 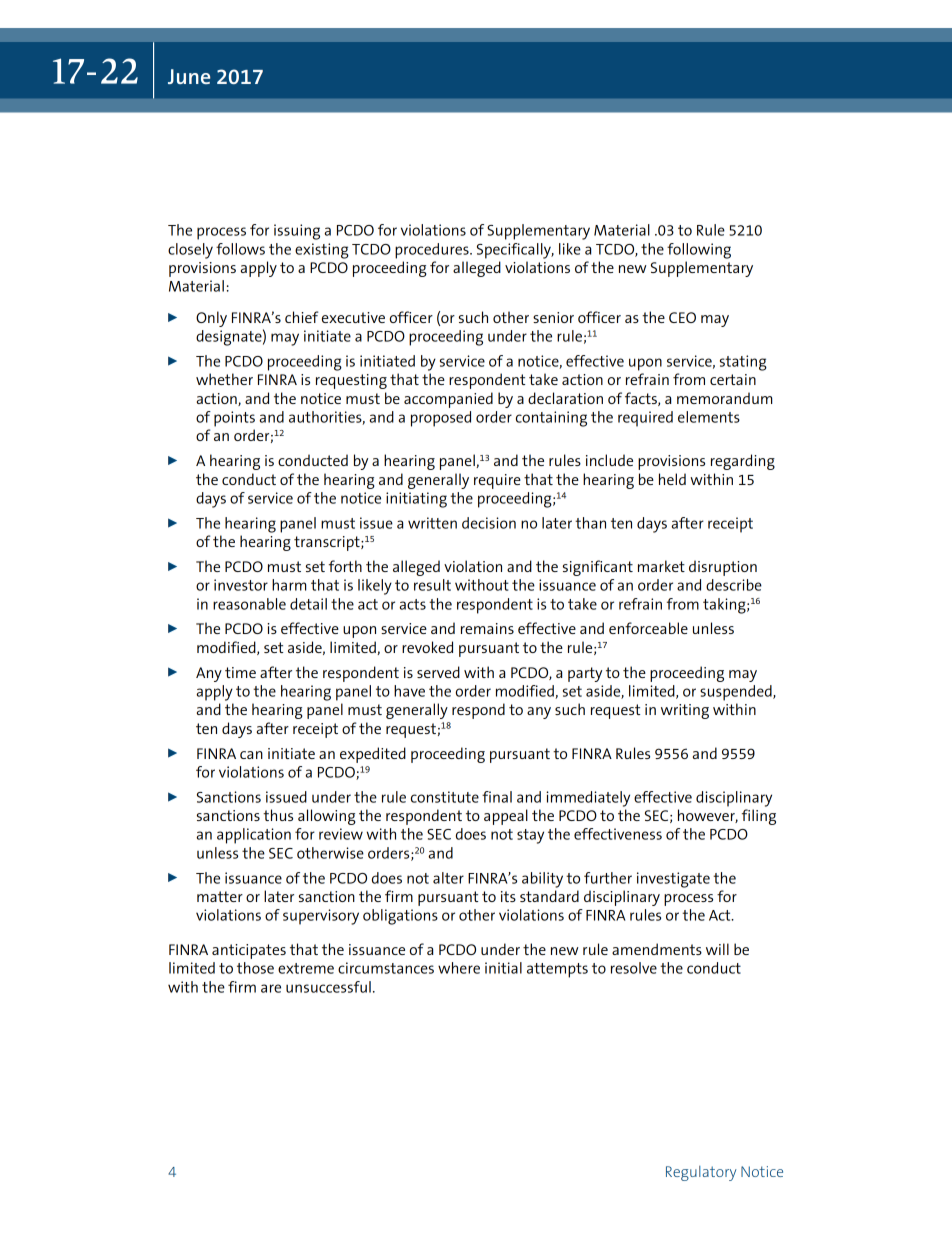 What do you see at coordinates (672, 479) in the page?
I see `held` at bounding box center [672, 479].
